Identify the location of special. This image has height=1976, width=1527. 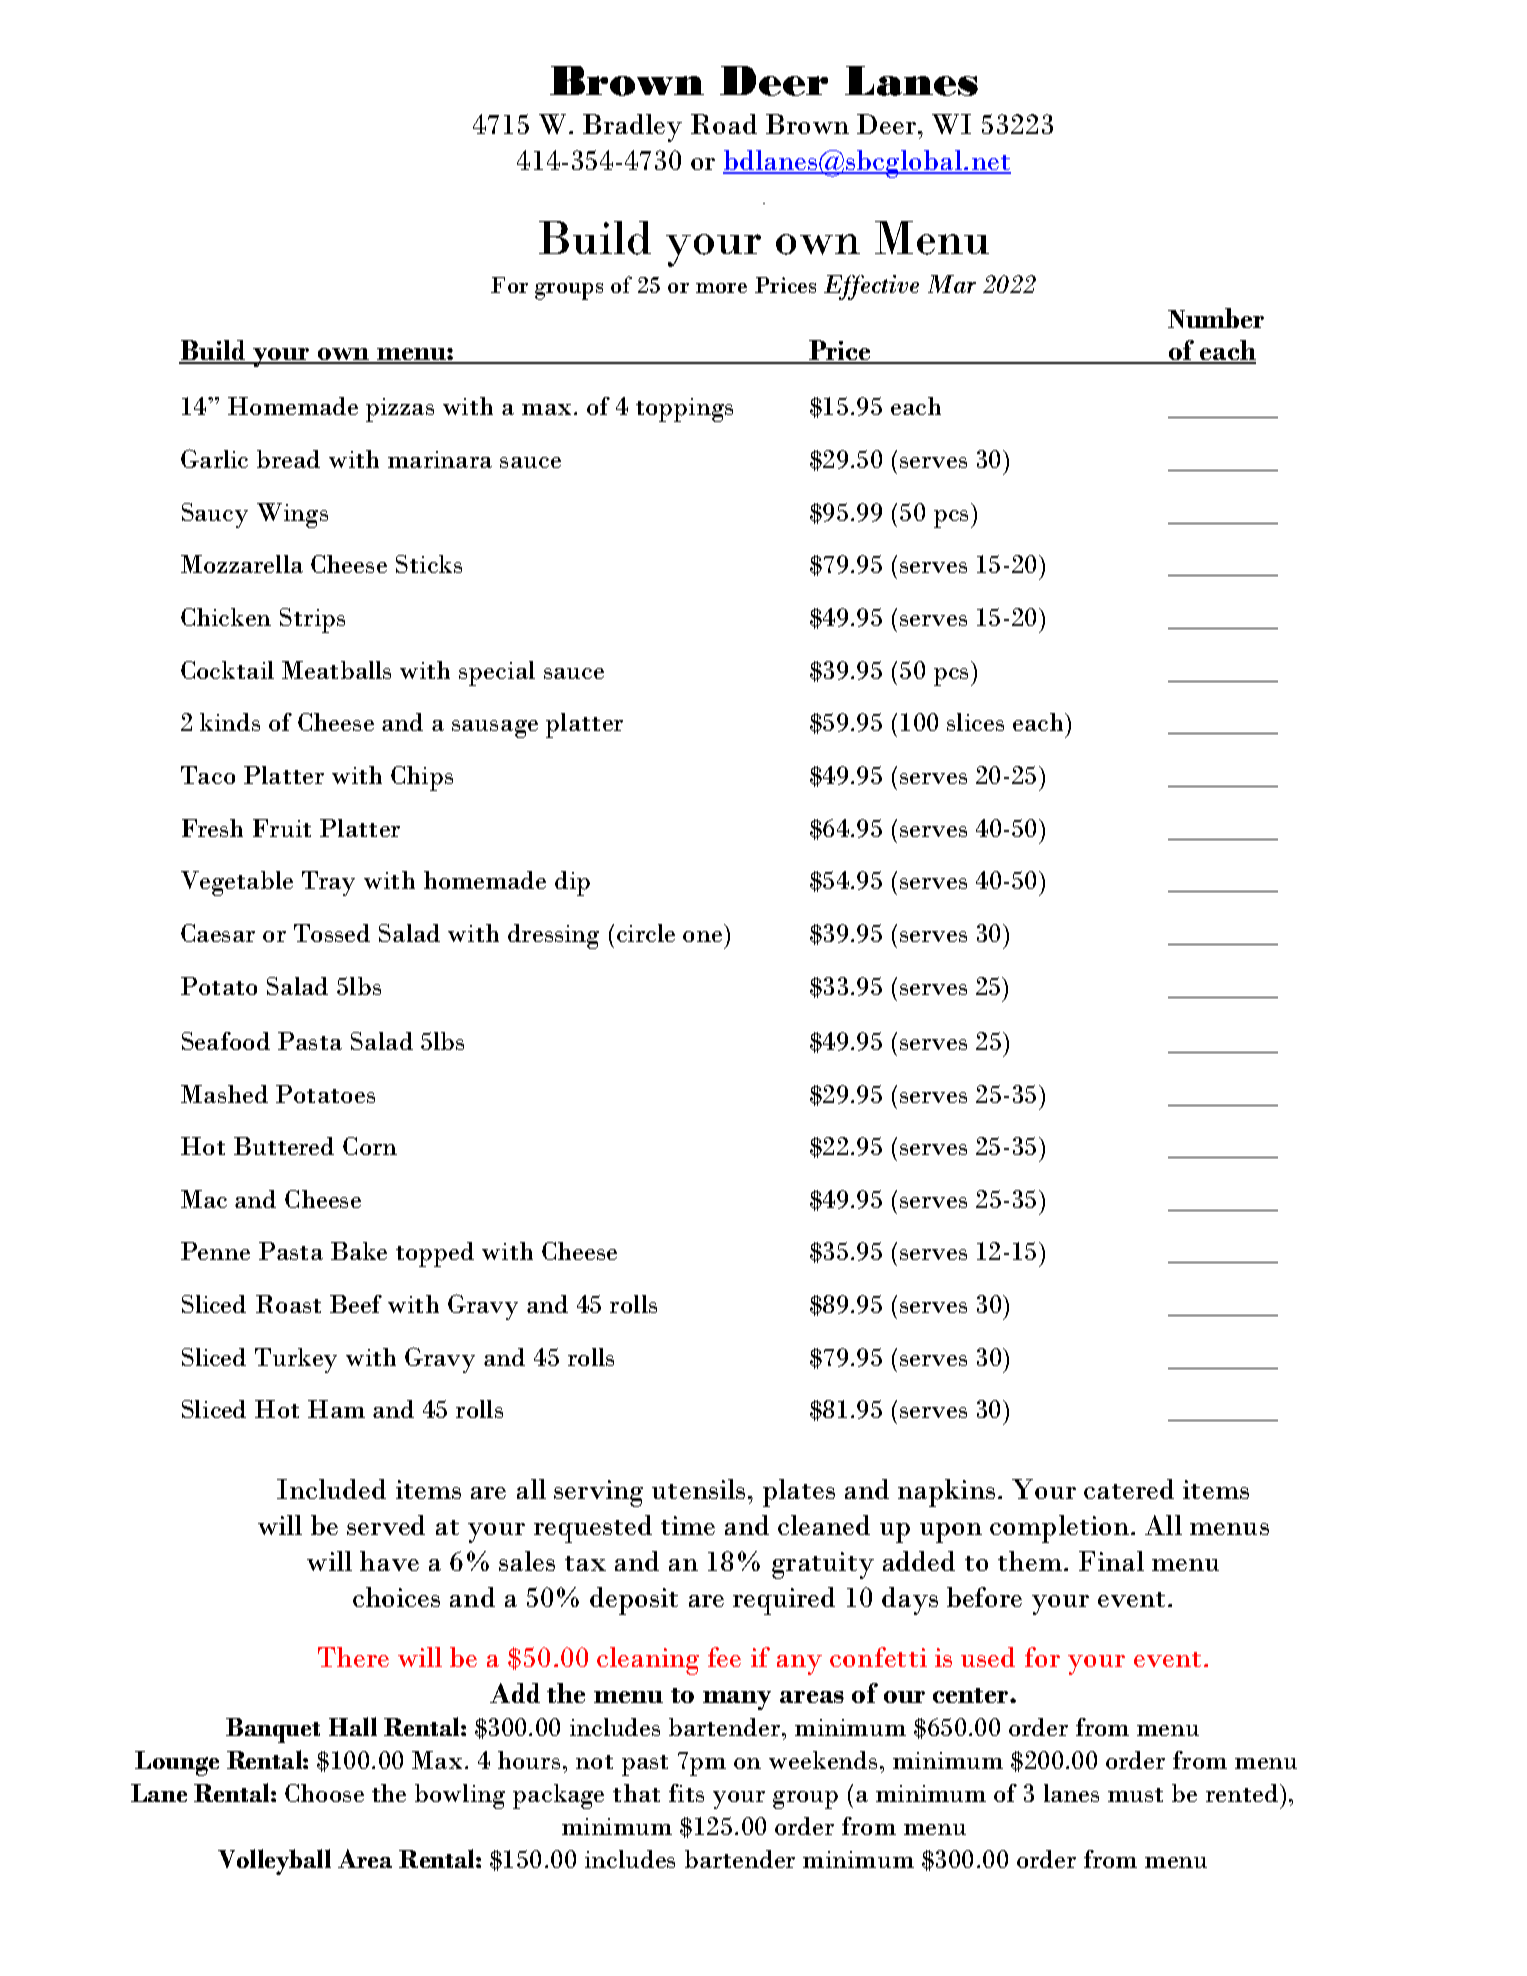
(497, 673).
